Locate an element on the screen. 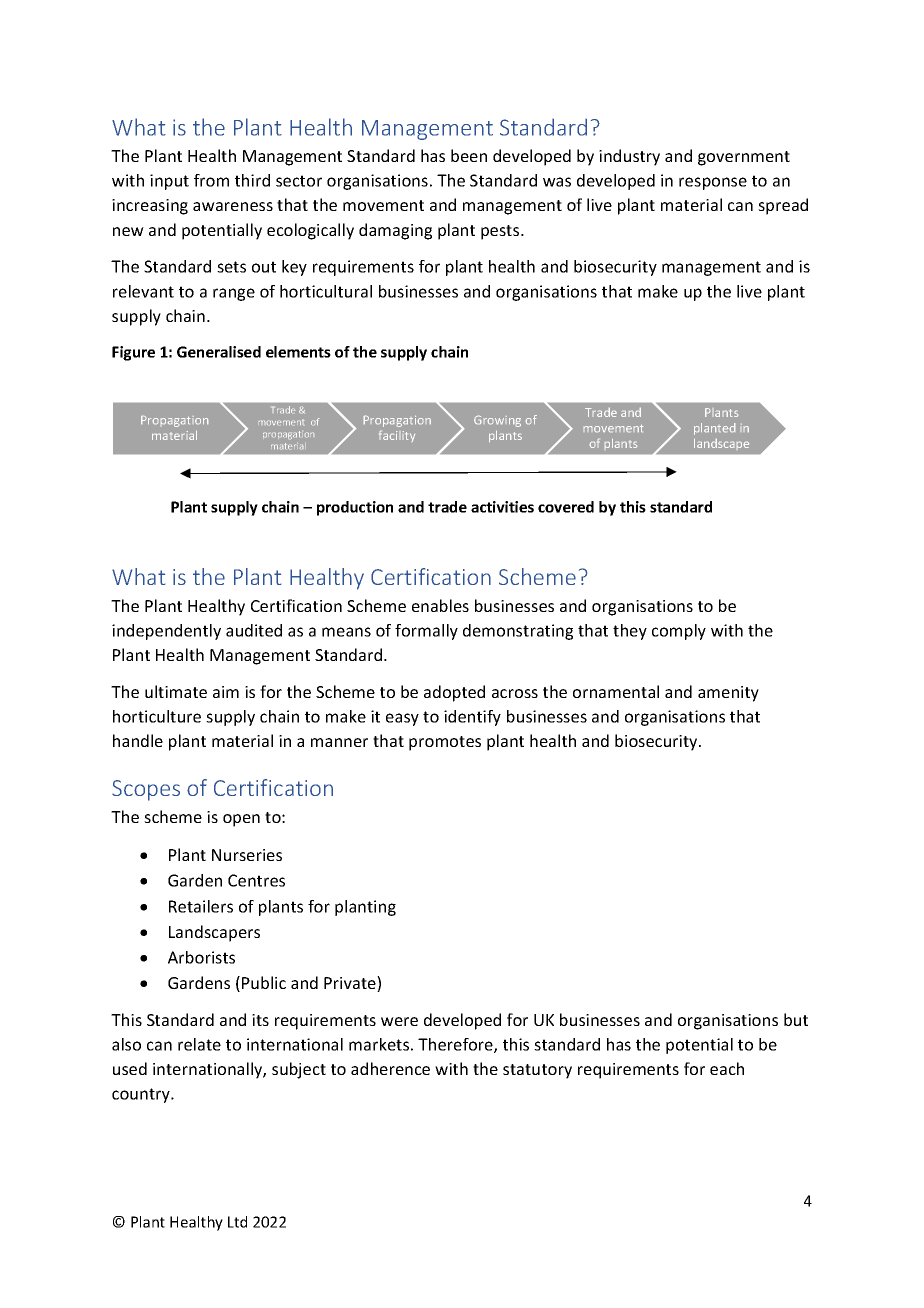 Image resolution: width=924 pixels, height=1308 pixels. amenity is located at coordinates (728, 694).
